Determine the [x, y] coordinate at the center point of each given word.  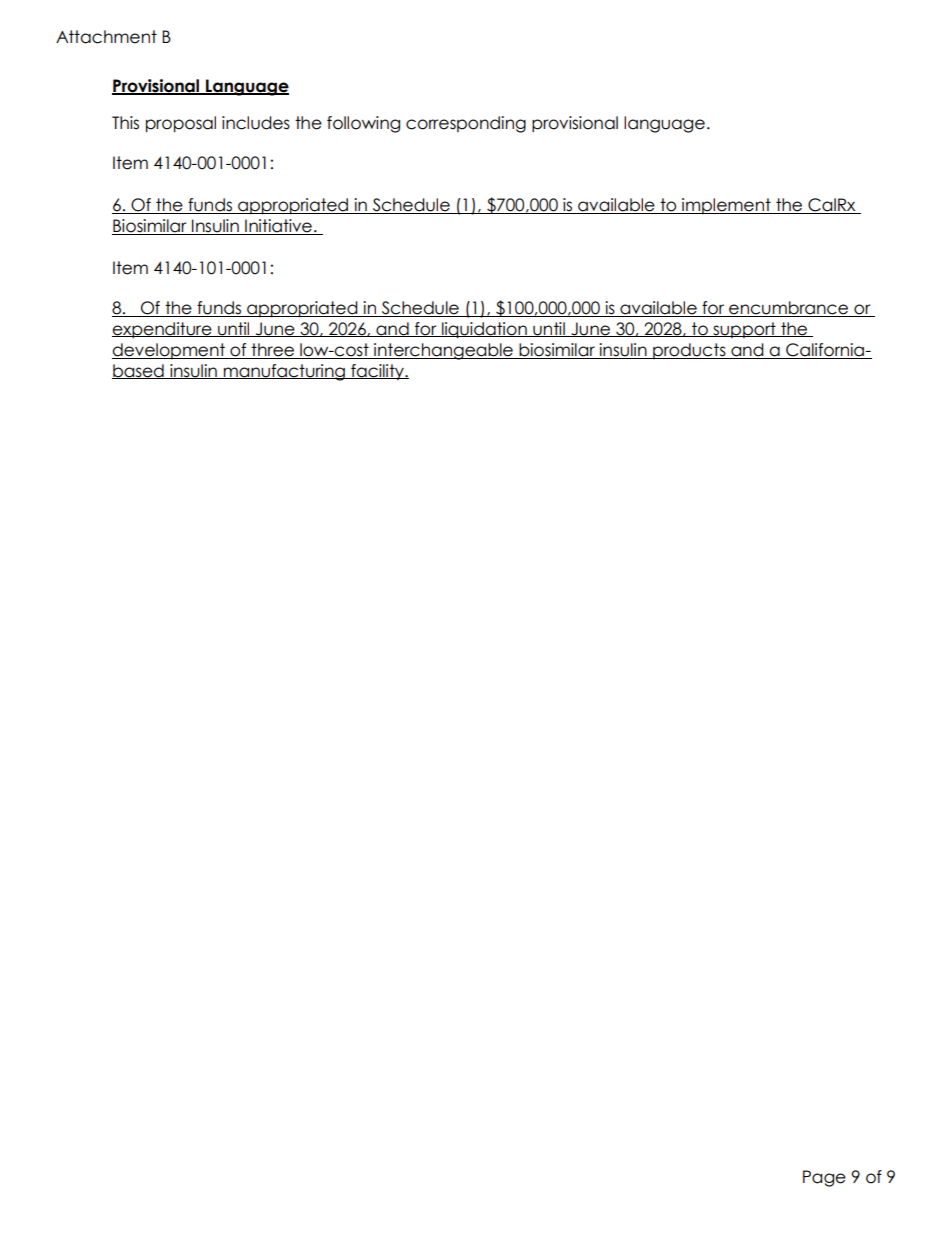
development [169, 351]
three [273, 351]
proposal [181, 124]
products [689, 351]
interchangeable [443, 351]
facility [377, 372]
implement [726, 206]
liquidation [484, 330]
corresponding [466, 124]
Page [824, 1178]
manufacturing [284, 372]
